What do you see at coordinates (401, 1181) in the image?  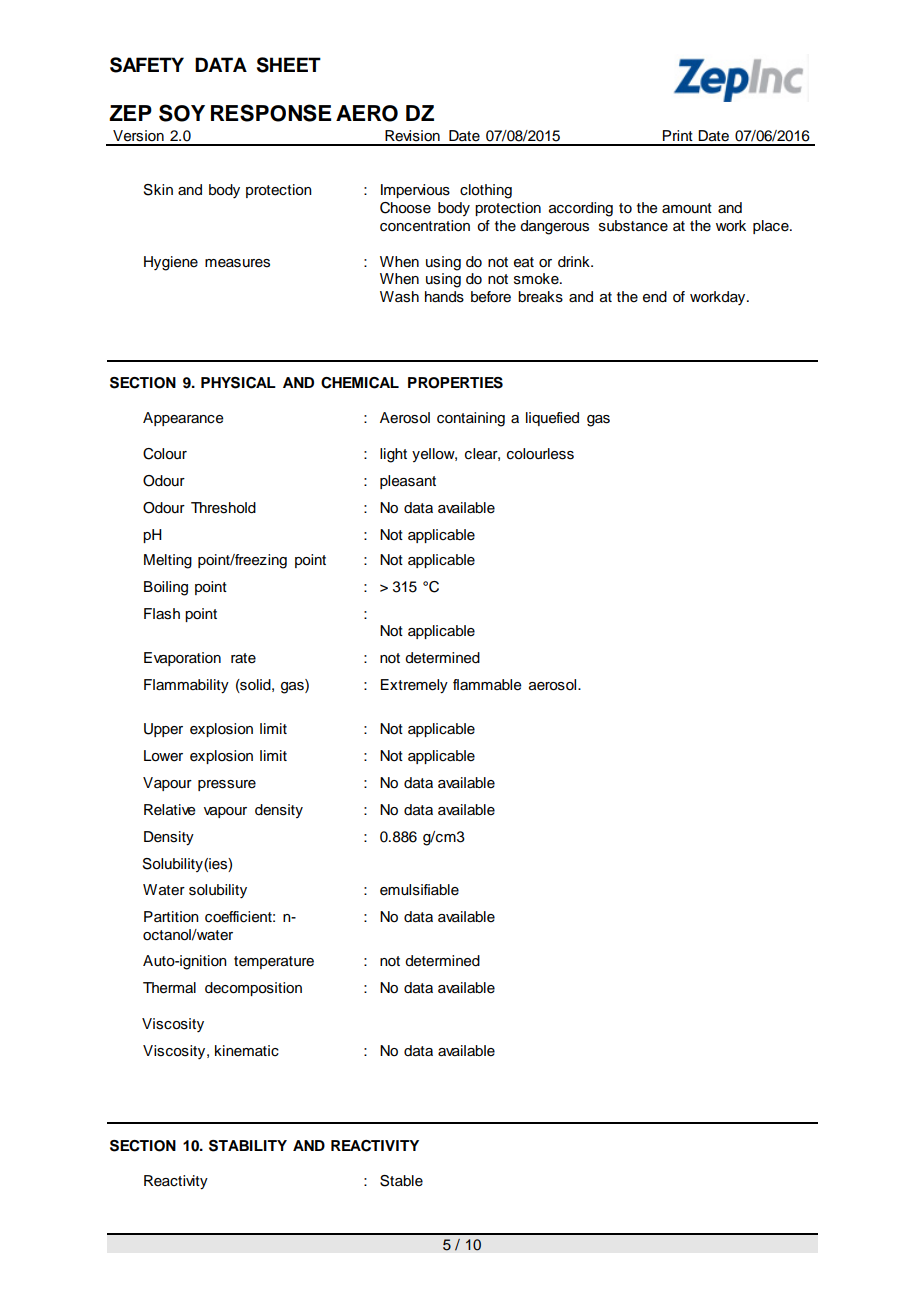 I see `Stable` at bounding box center [401, 1181].
